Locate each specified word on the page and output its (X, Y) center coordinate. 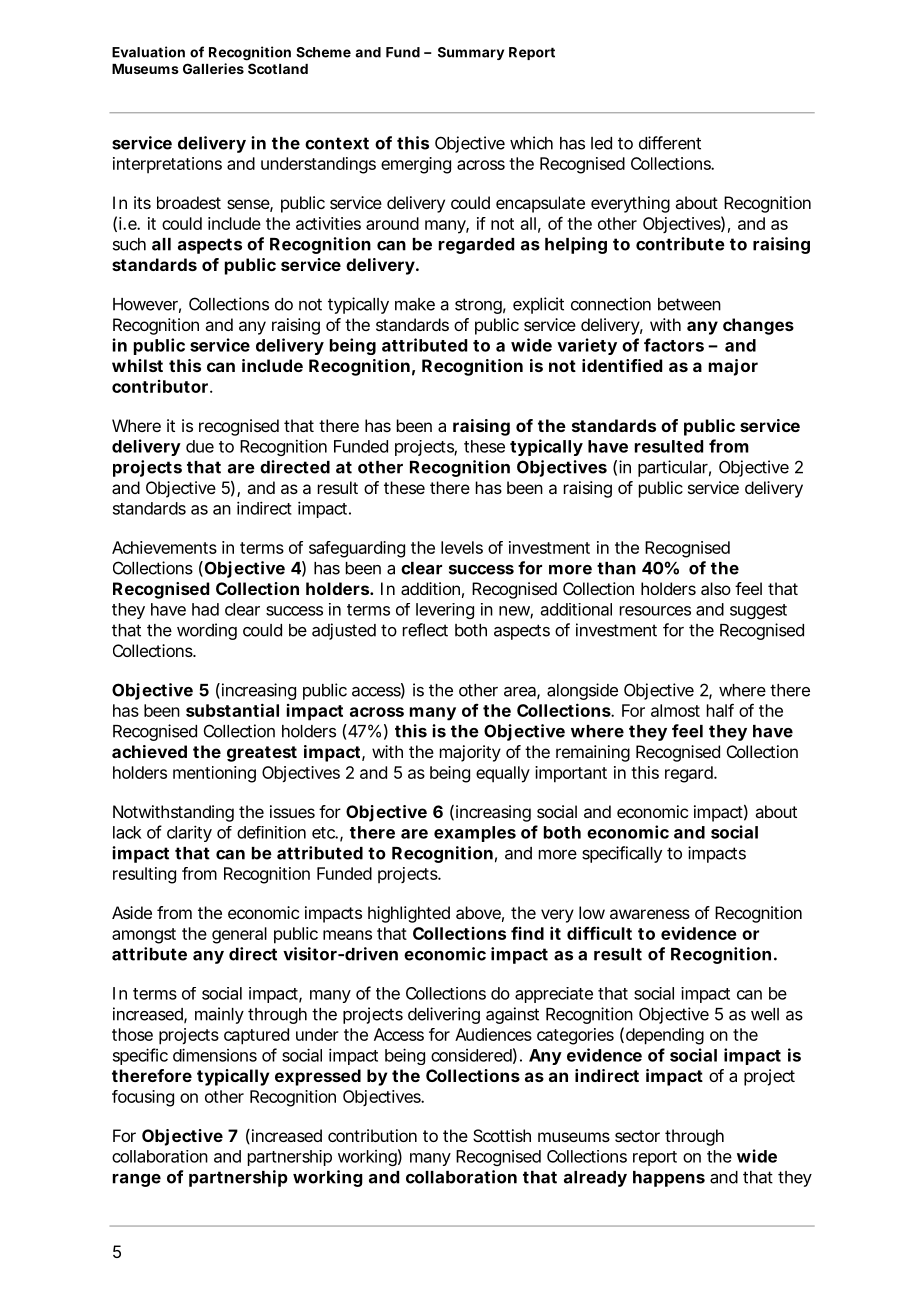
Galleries (213, 68)
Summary (471, 53)
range (137, 1180)
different (670, 143)
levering (445, 611)
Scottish (502, 1135)
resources (655, 611)
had (205, 609)
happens (669, 1179)
